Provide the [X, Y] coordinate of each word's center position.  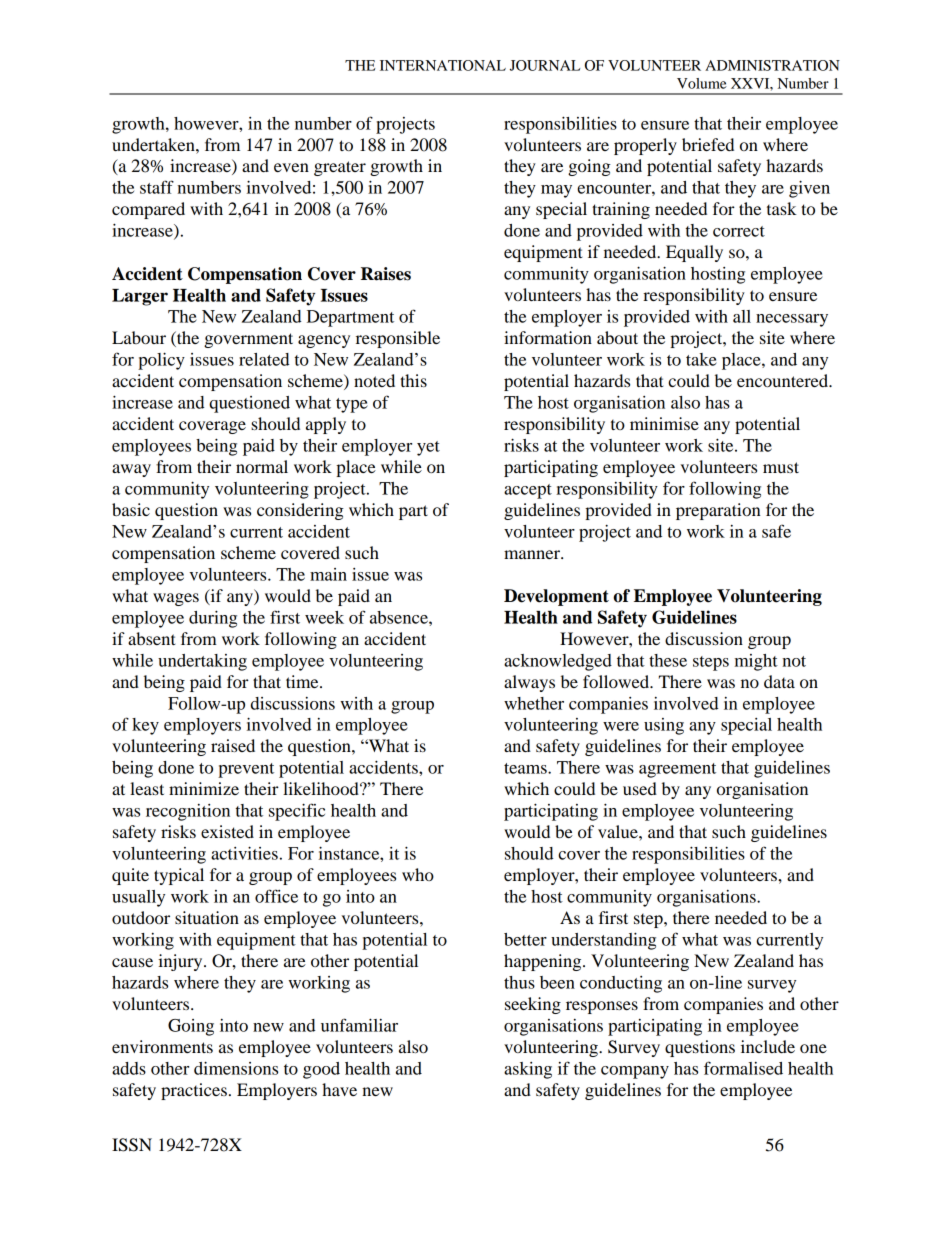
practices [194, 1091]
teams [526, 768]
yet [428, 448]
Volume [702, 83]
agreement [677, 770]
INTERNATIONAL [443, 65]
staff [157, 187]
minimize [204, 788]
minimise [664, 423]
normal [262, 466]
